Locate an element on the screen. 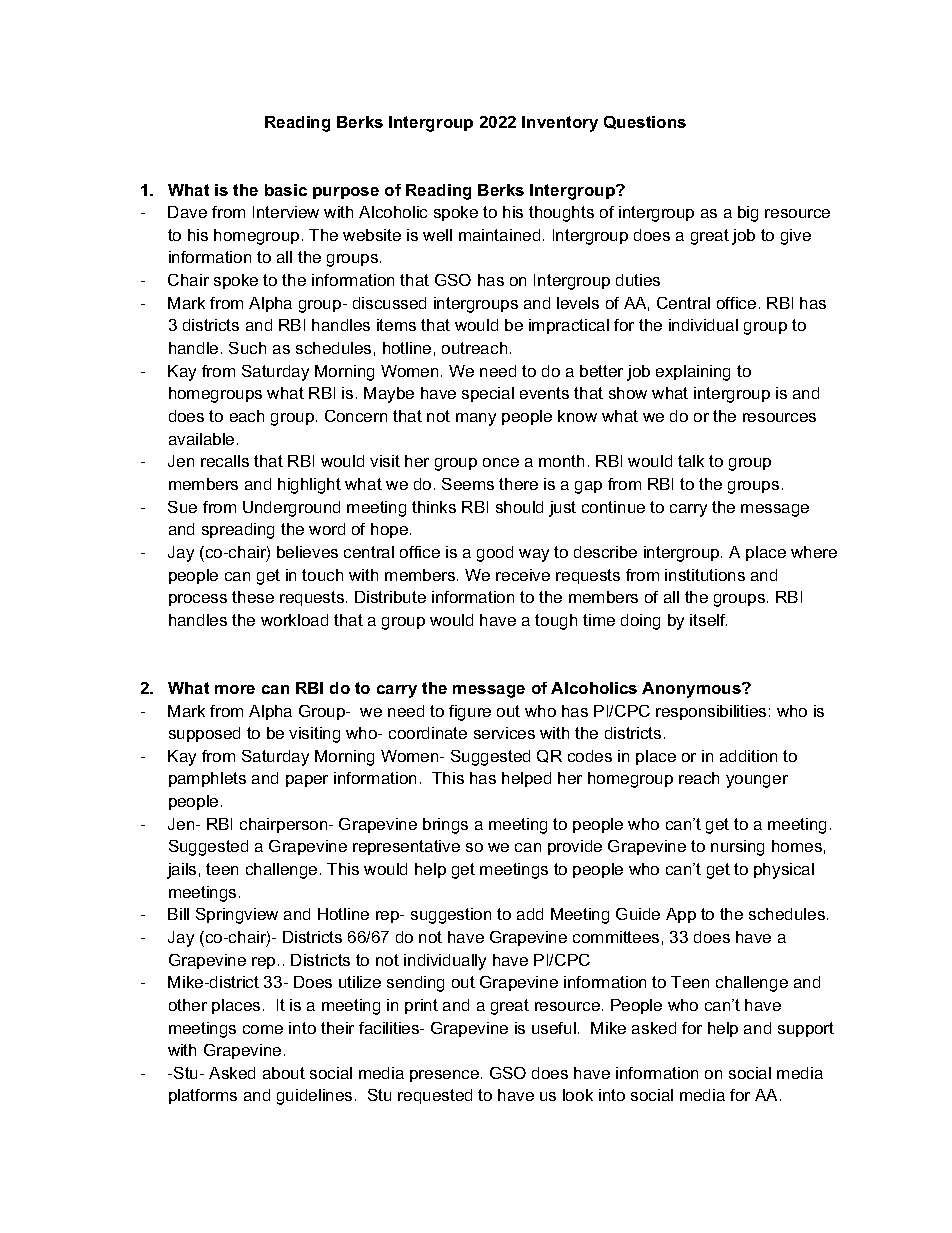 This screenshot has height=1233, width=952. basic is located at coordinates (286, 190).
